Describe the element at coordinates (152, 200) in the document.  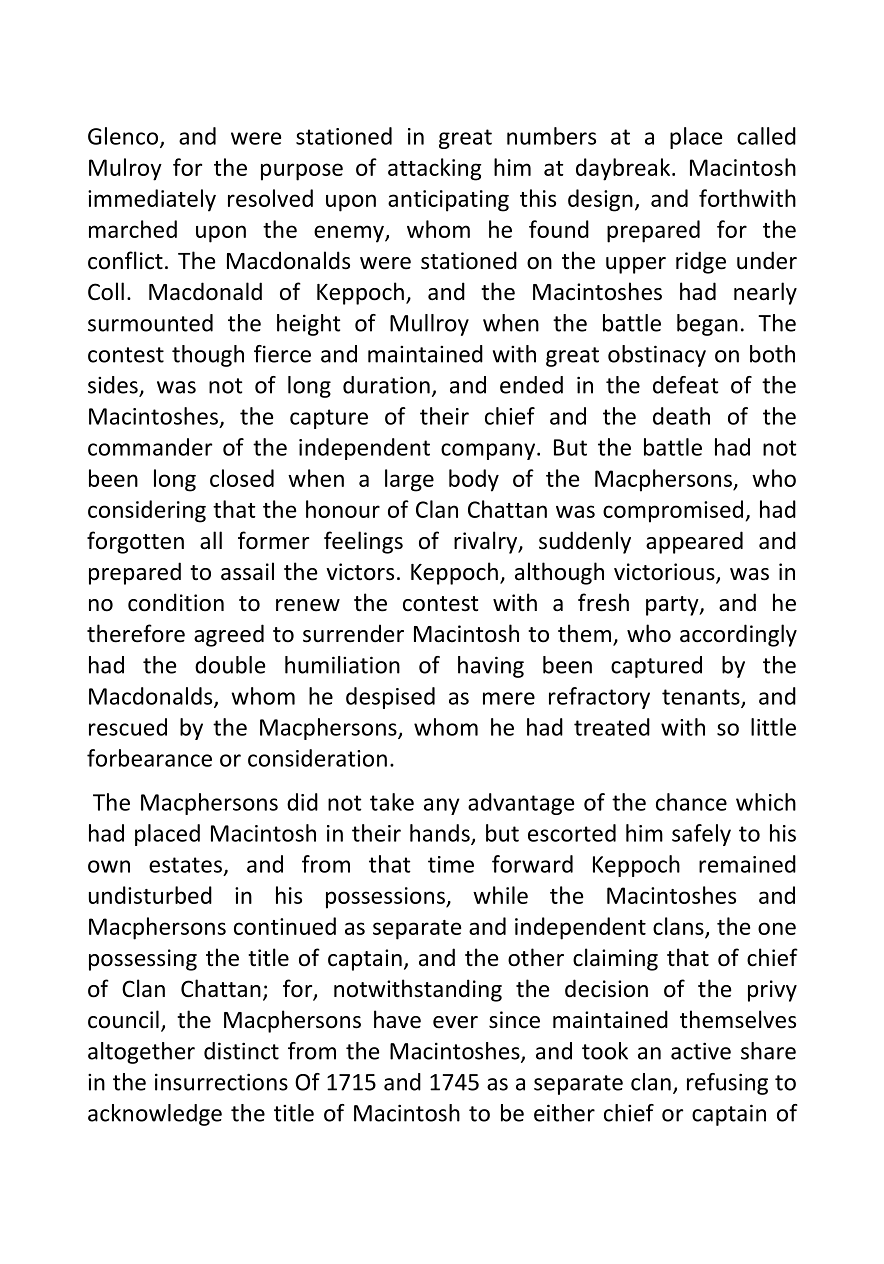
I see `immediately` at that location.
